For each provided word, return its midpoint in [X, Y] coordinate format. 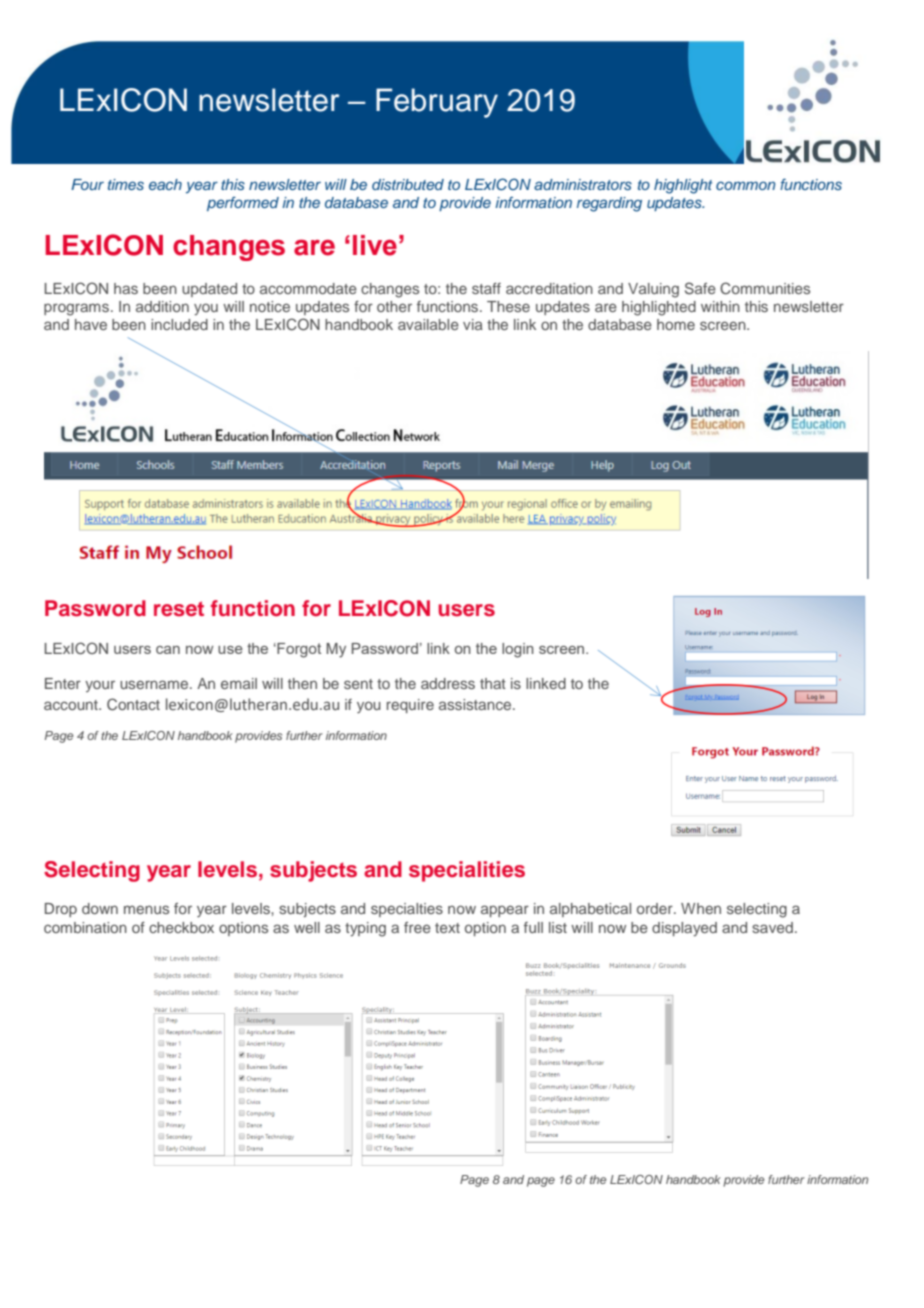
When [701, 908]
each [165, 184]
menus [146, 909]
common [745, 185]
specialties [407, 910]
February [437, 103]
